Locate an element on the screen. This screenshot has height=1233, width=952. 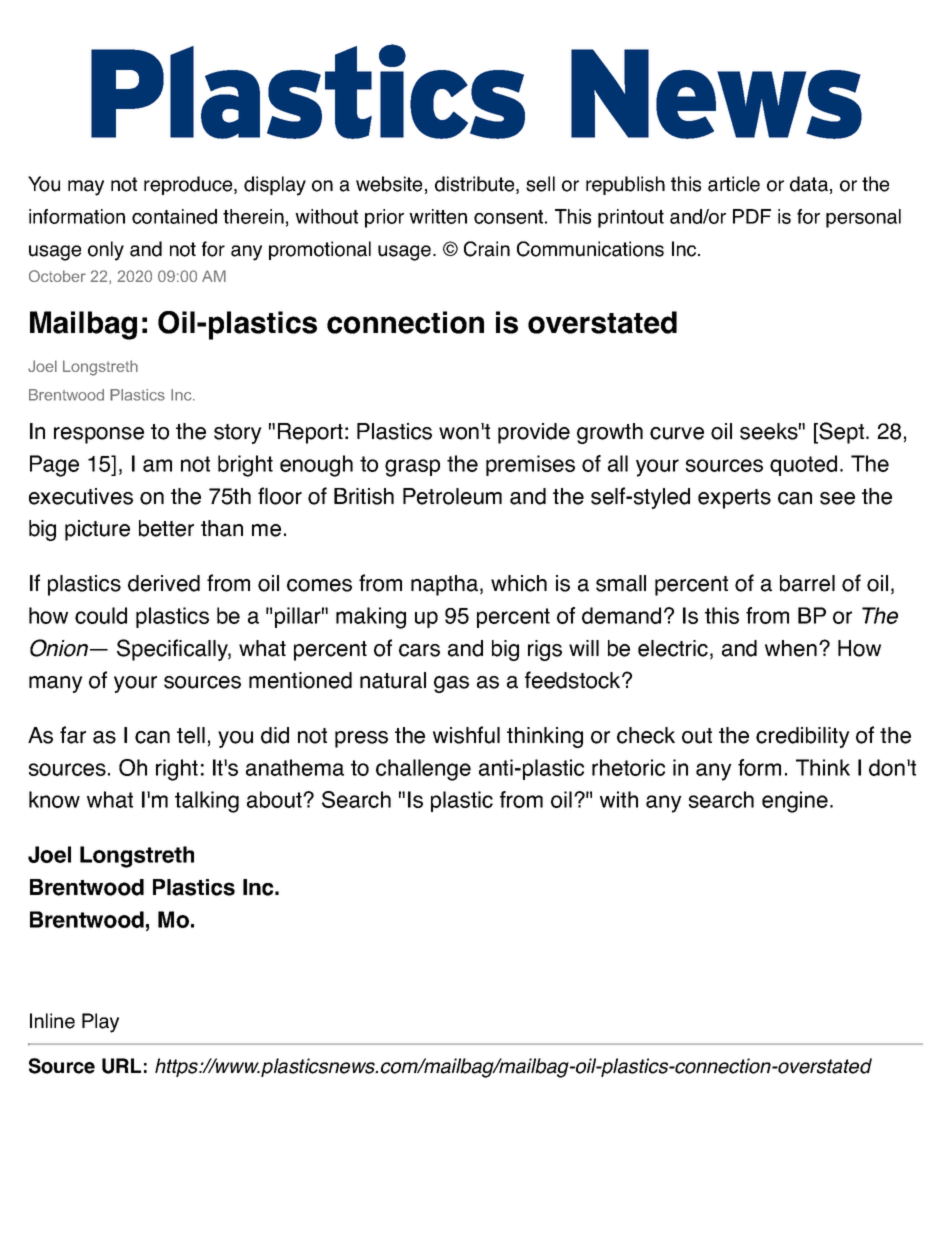
PDF is located at coordinates (752, 216).
